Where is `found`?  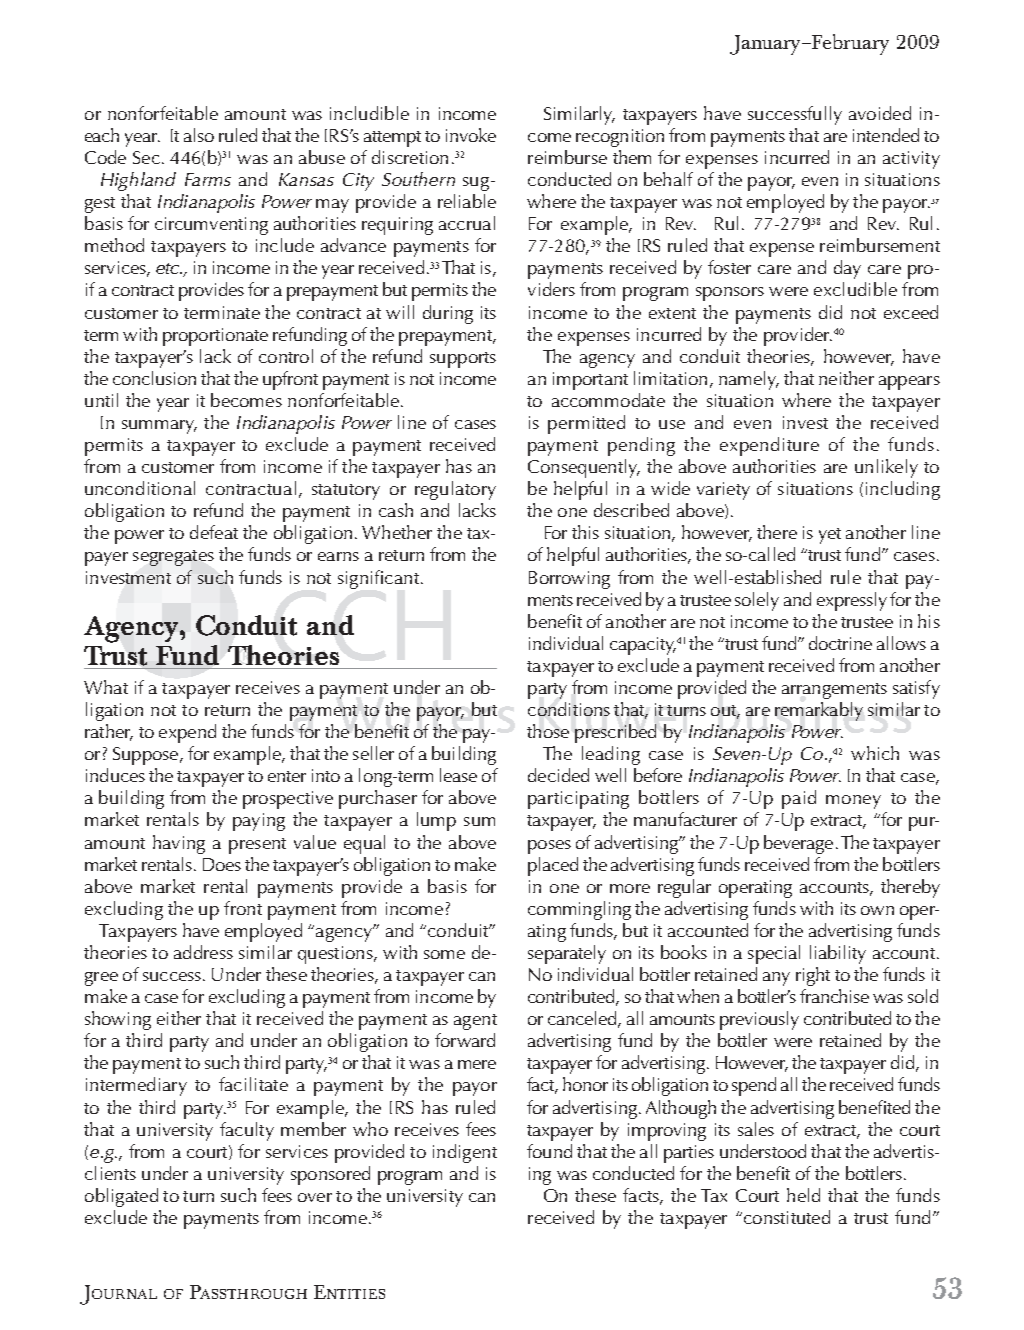
found is located at coordinates (549, 1151).
